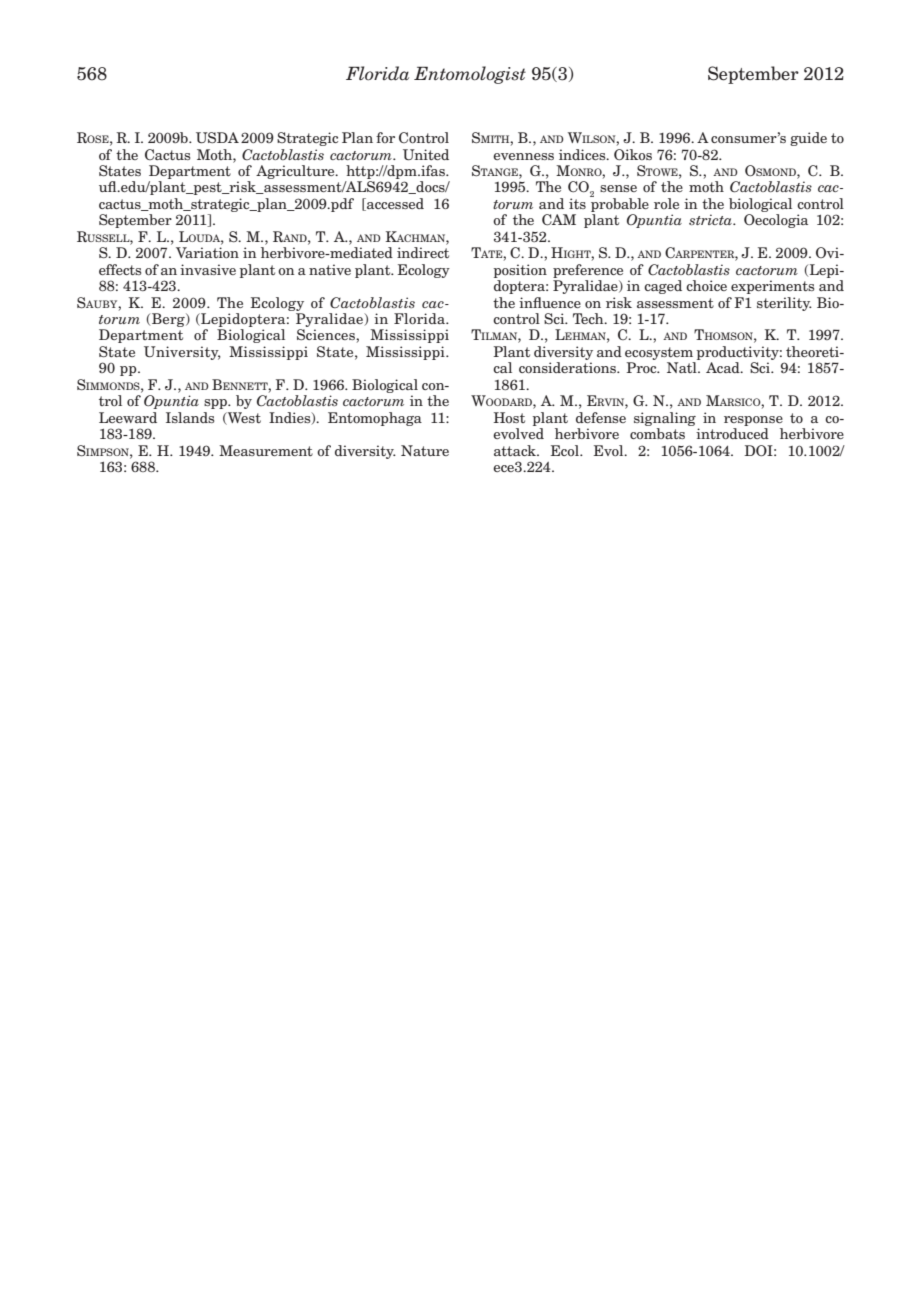 Image resolution: width=921 pixels, height=1316 pixels. What do you see at coordinates (266, 450) in the document?
I see `Measurement` at bounding box center [266, 450].
